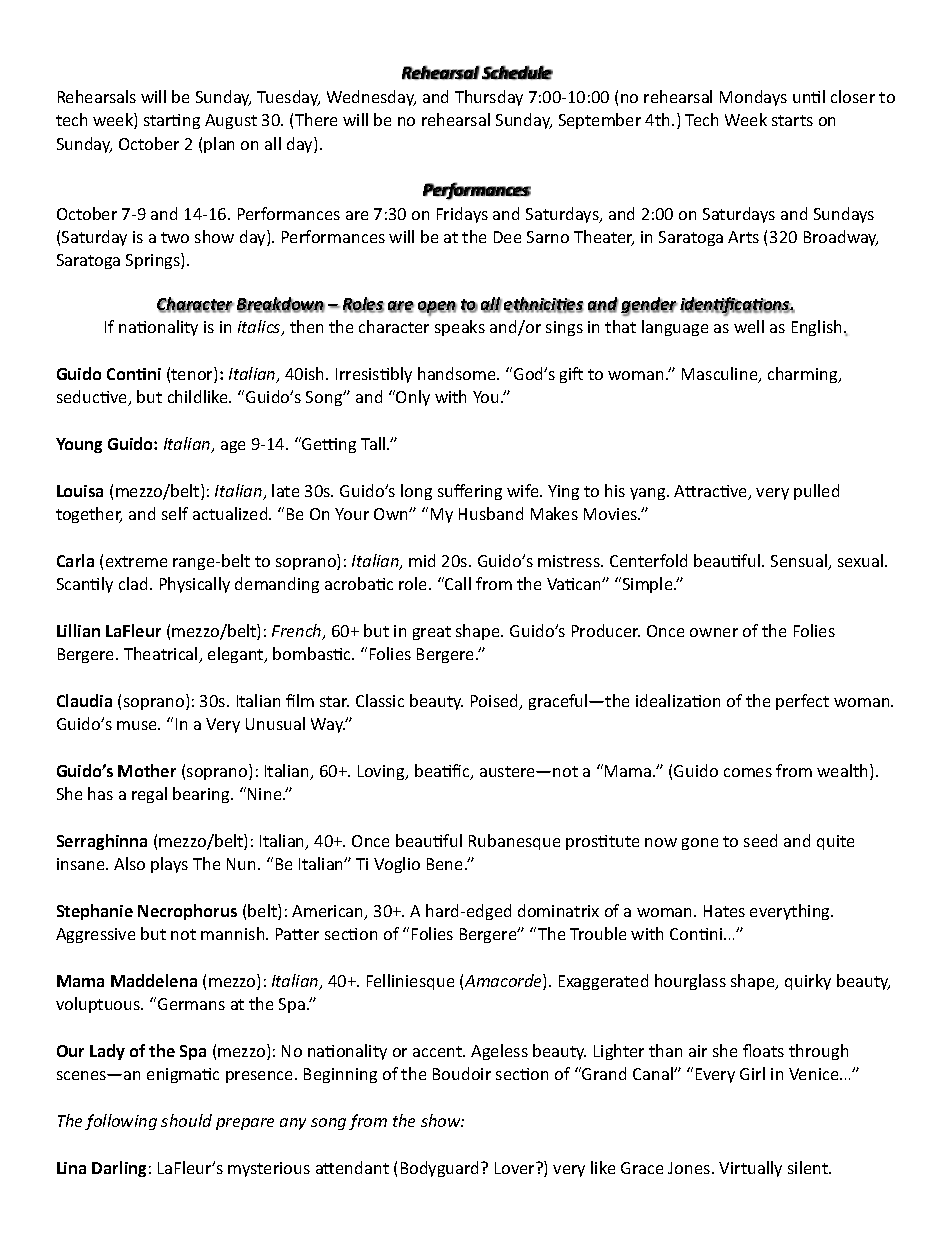  What do you see at coordinates (162, 655) in the page?
I see `Theatrical` at bounding box center [162, 655].
